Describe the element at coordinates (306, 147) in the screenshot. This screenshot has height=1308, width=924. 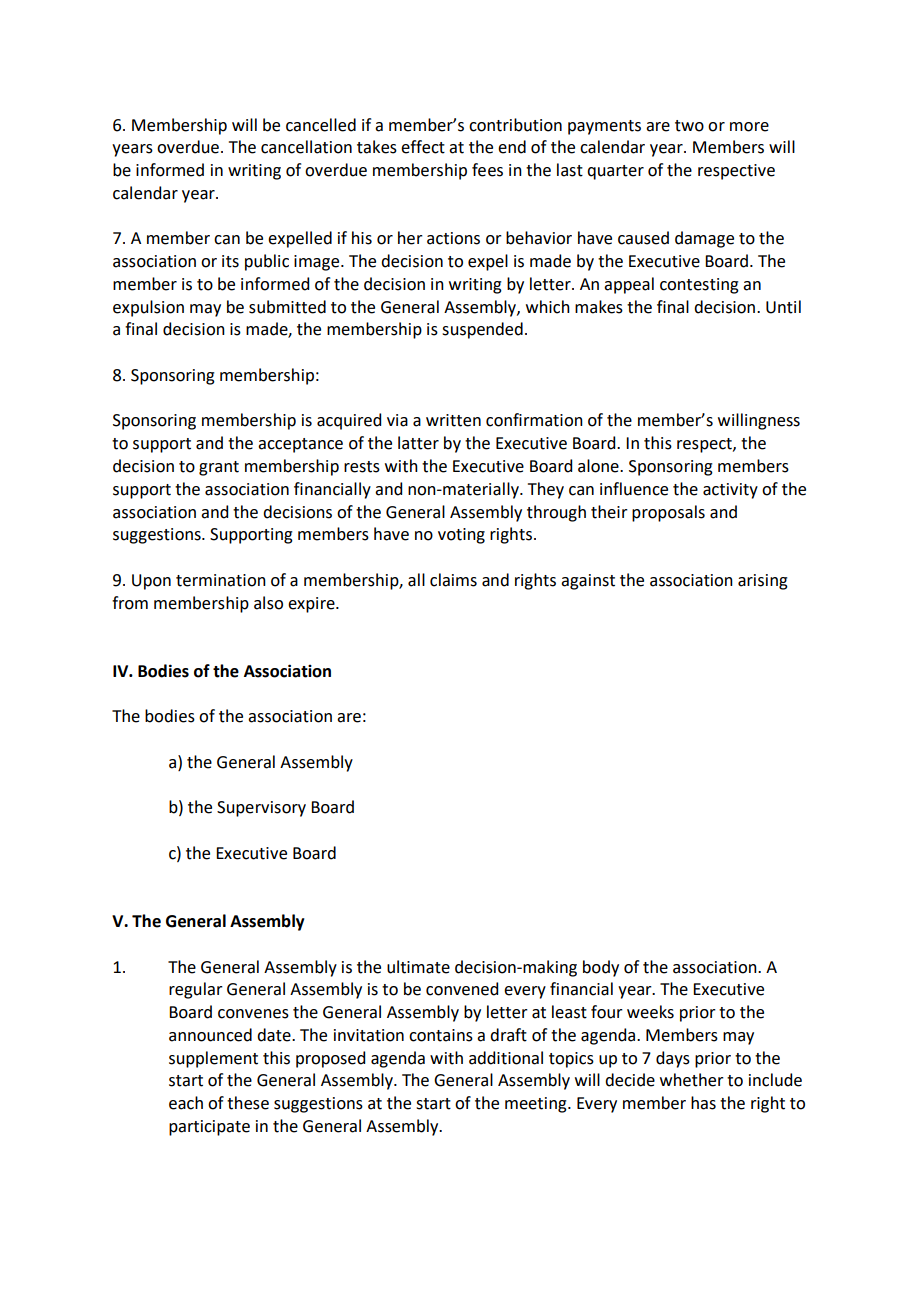
I see `cancellation` at that location.
